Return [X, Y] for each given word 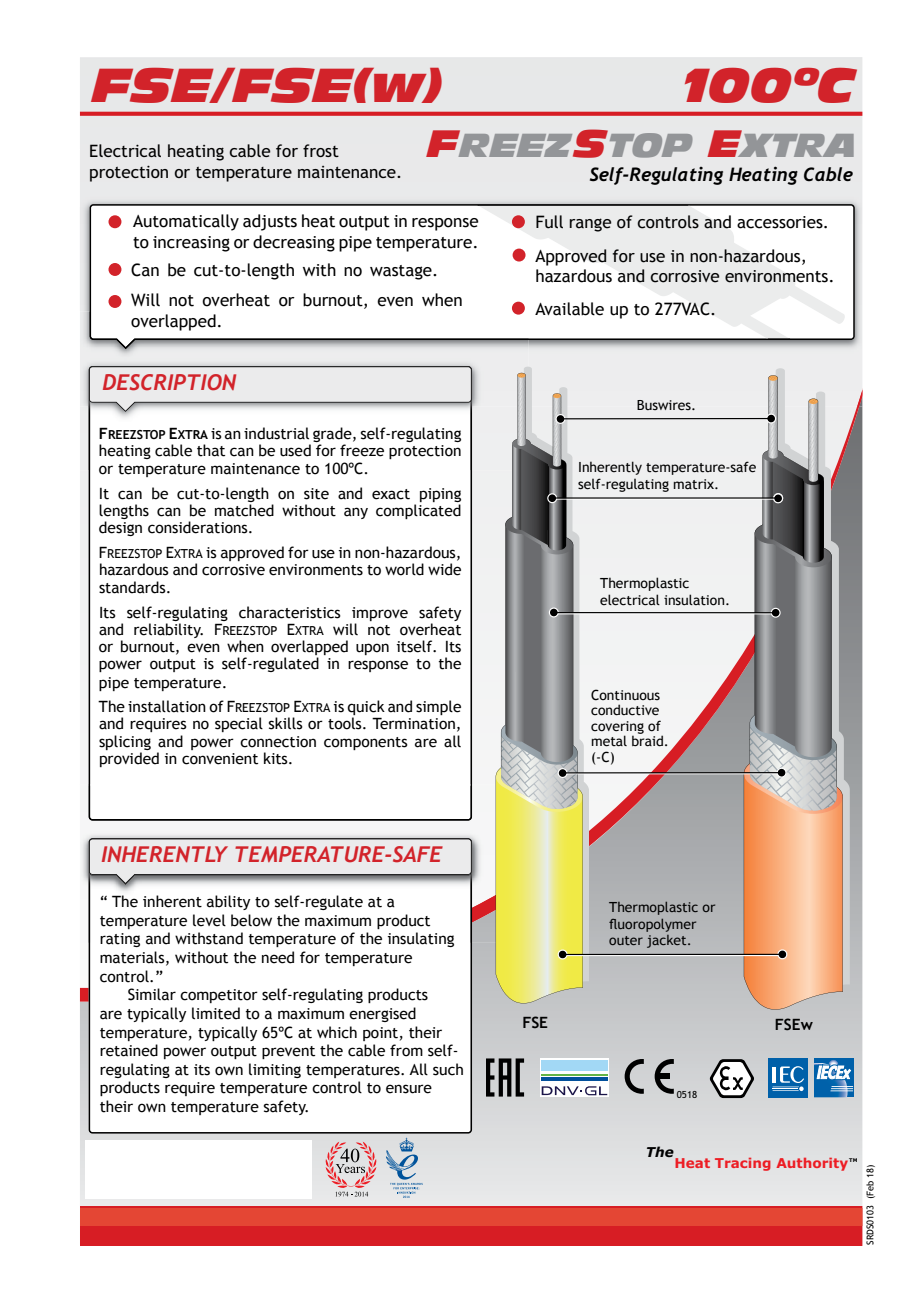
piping [440, 496]
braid [647, 740]
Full [549, 222]
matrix [695, 484]
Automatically [186, 222]
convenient [220, 759]
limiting [275, 1070]
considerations [199, 527]
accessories [781, 222]
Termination [413, 723]
